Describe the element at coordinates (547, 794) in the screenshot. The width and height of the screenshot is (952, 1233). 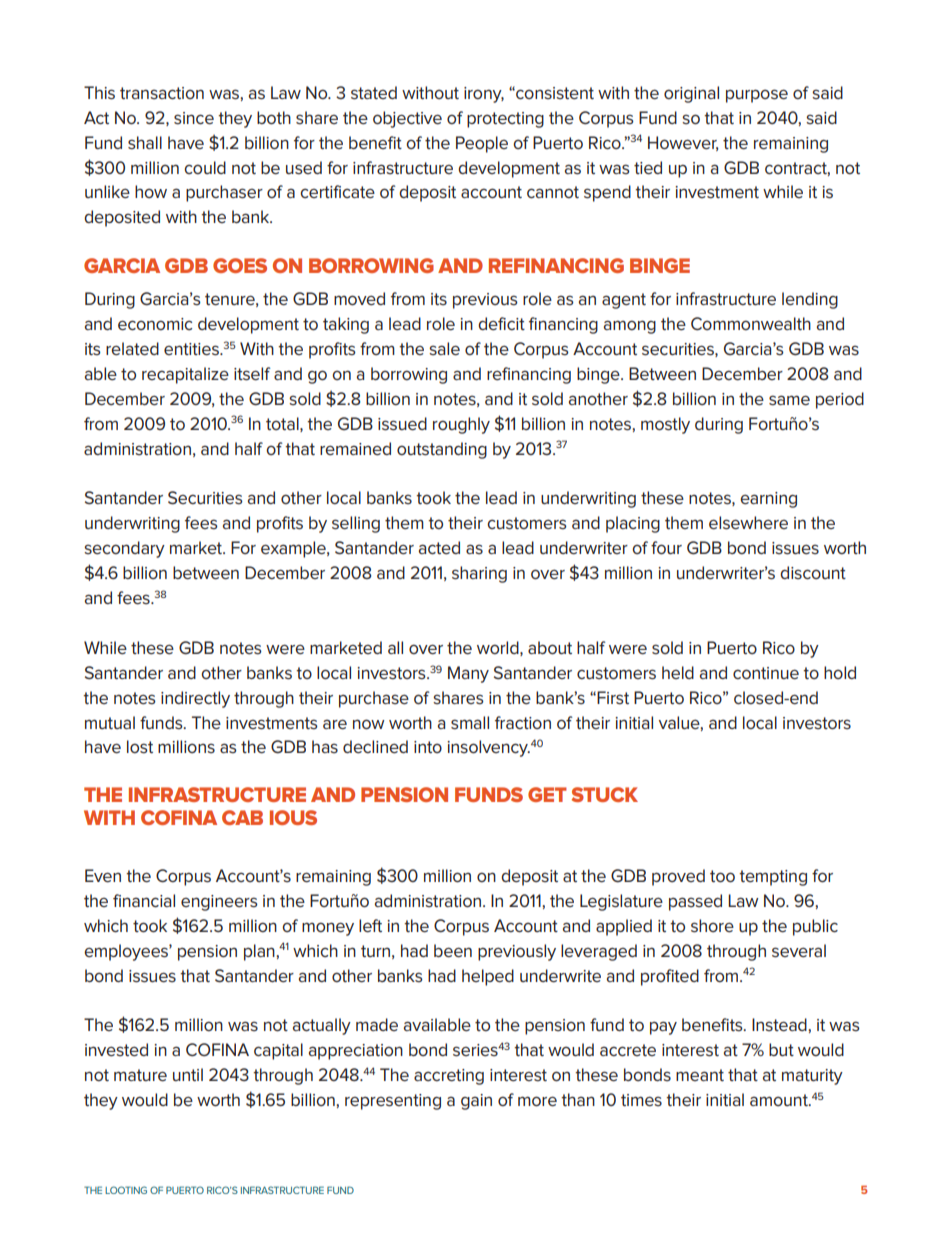
I see `GET` at that location.
